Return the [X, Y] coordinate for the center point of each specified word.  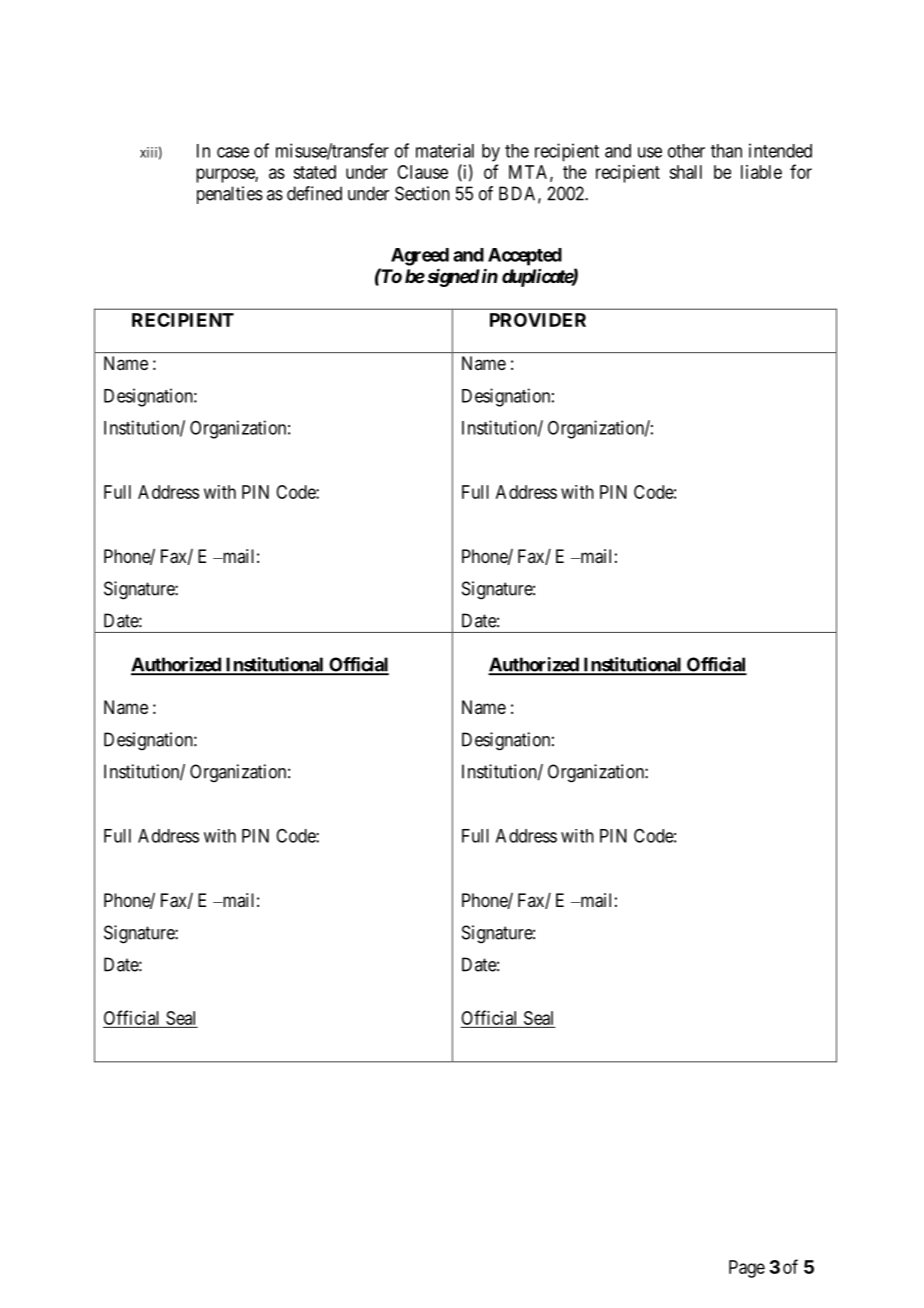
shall [685, 172]
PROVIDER [538, 320]
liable [761, 172]
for [801, 171]
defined [314, 193]
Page [747, 1269]
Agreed [420, 257]
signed [452, 277]
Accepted [525, 257]
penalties [230, 195]
